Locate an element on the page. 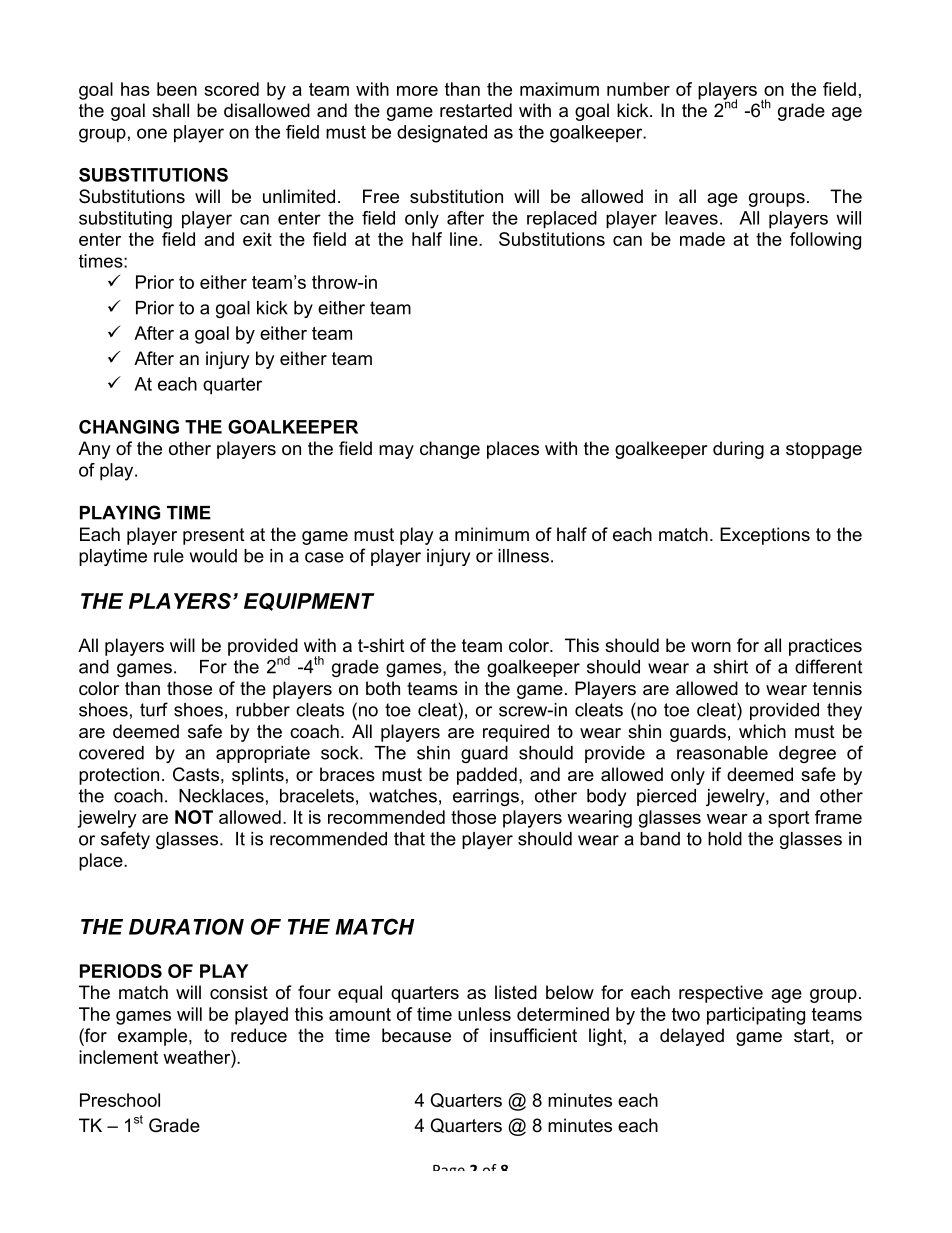 Image resolution: width=952 pixels, height=1233 pixels. turf is located at coordinates (154, 709).
